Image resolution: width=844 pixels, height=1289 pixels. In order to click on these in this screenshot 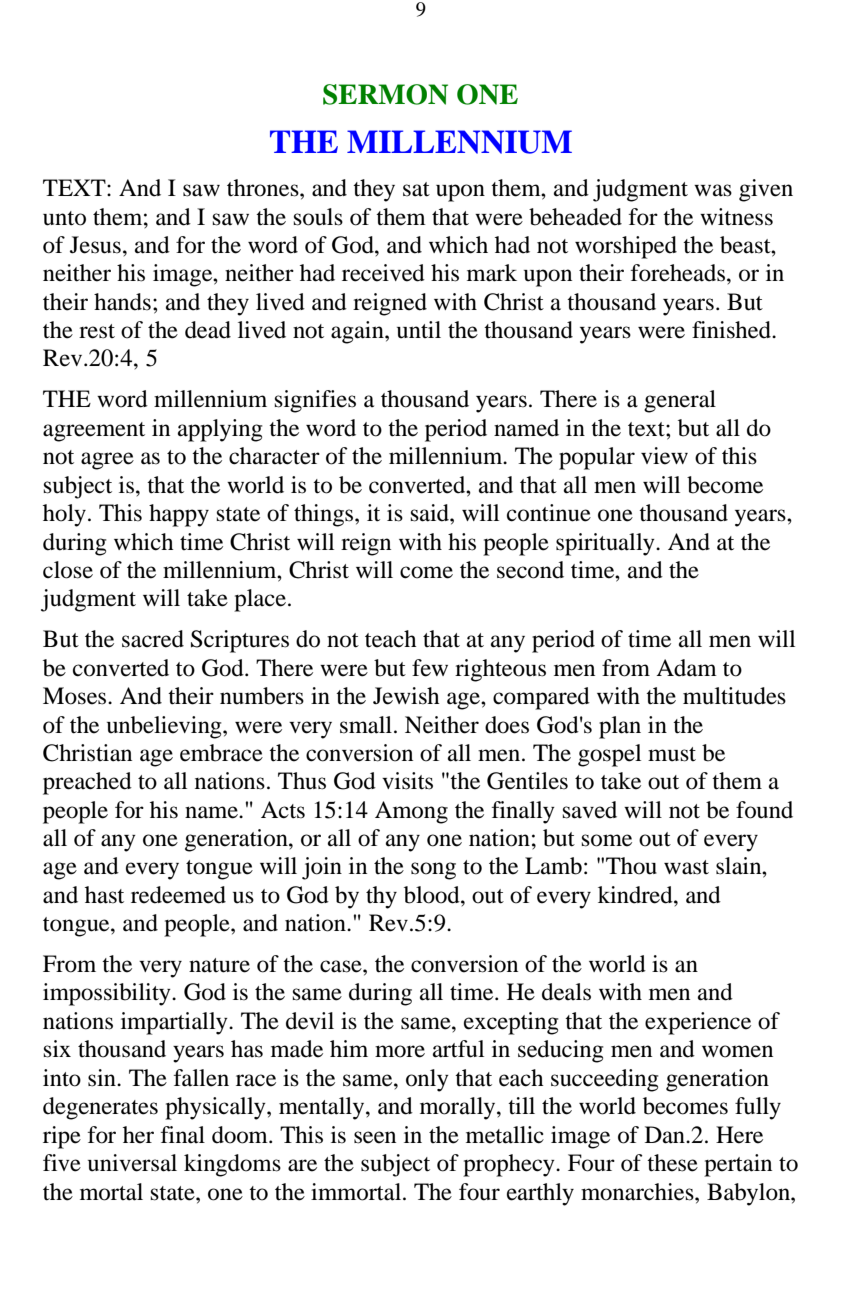, I will do `click(672, 1163)`.
